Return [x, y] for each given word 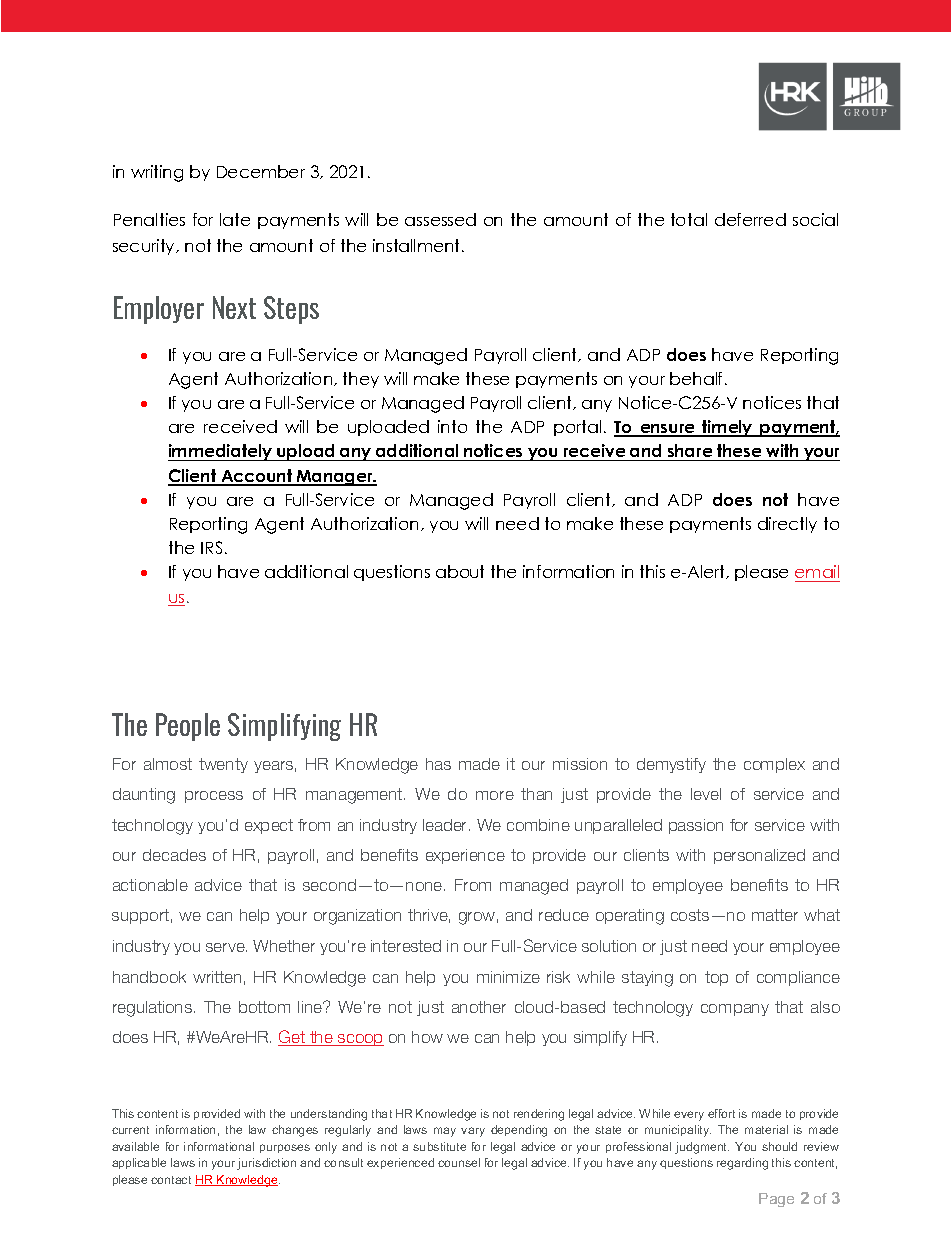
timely [728, 428]
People [188, 727]
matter [775, 915]
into [452, 426]
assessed [440, 219]
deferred [750, 219]
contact [171, 1180]
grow [477, 918]
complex [774, 765]
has [438, 764]
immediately [221, 452]
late [235, 219]
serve [226, 947]
